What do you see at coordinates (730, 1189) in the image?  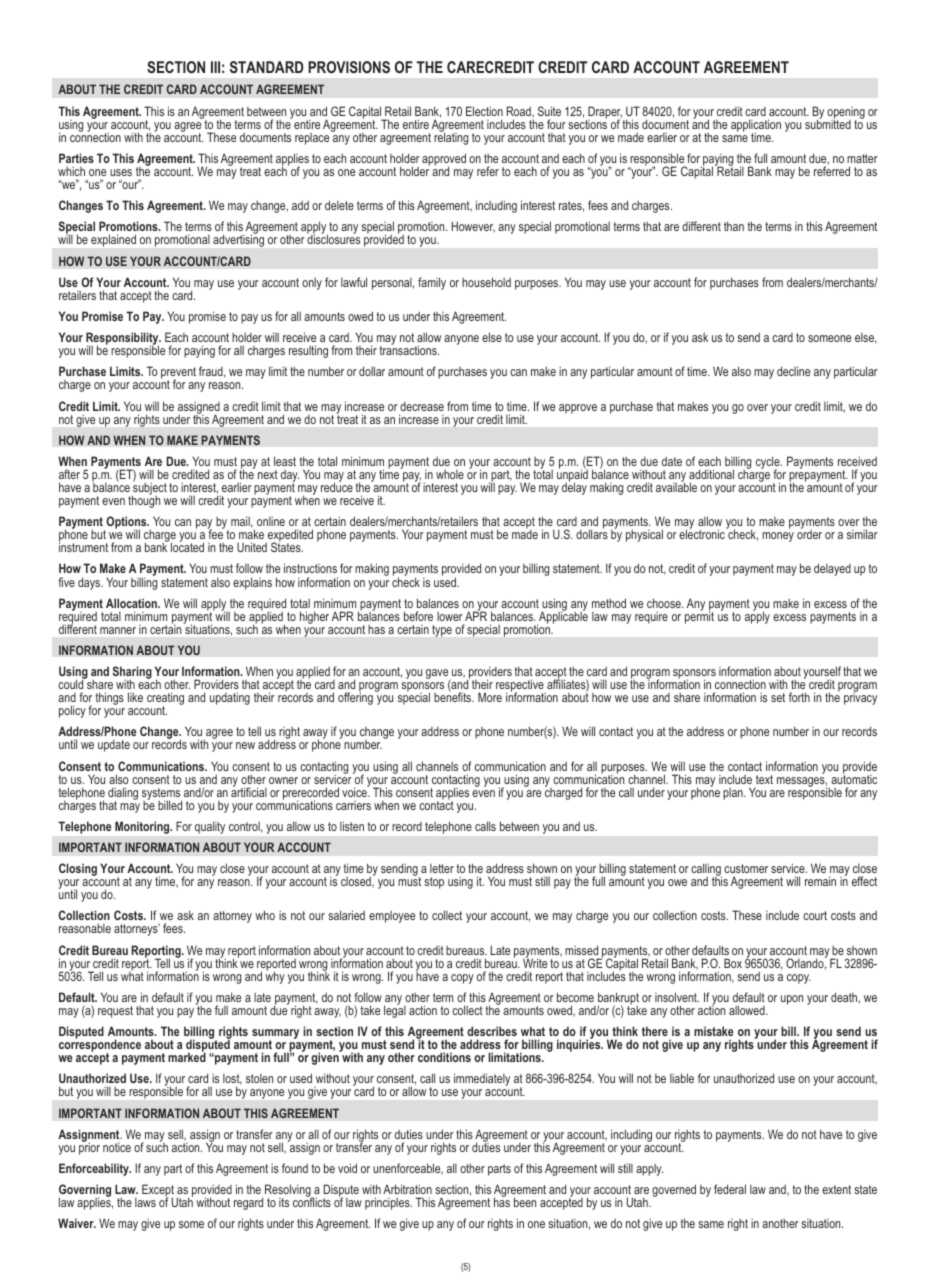 I see `federal` at bounding box center [730, 1189].
